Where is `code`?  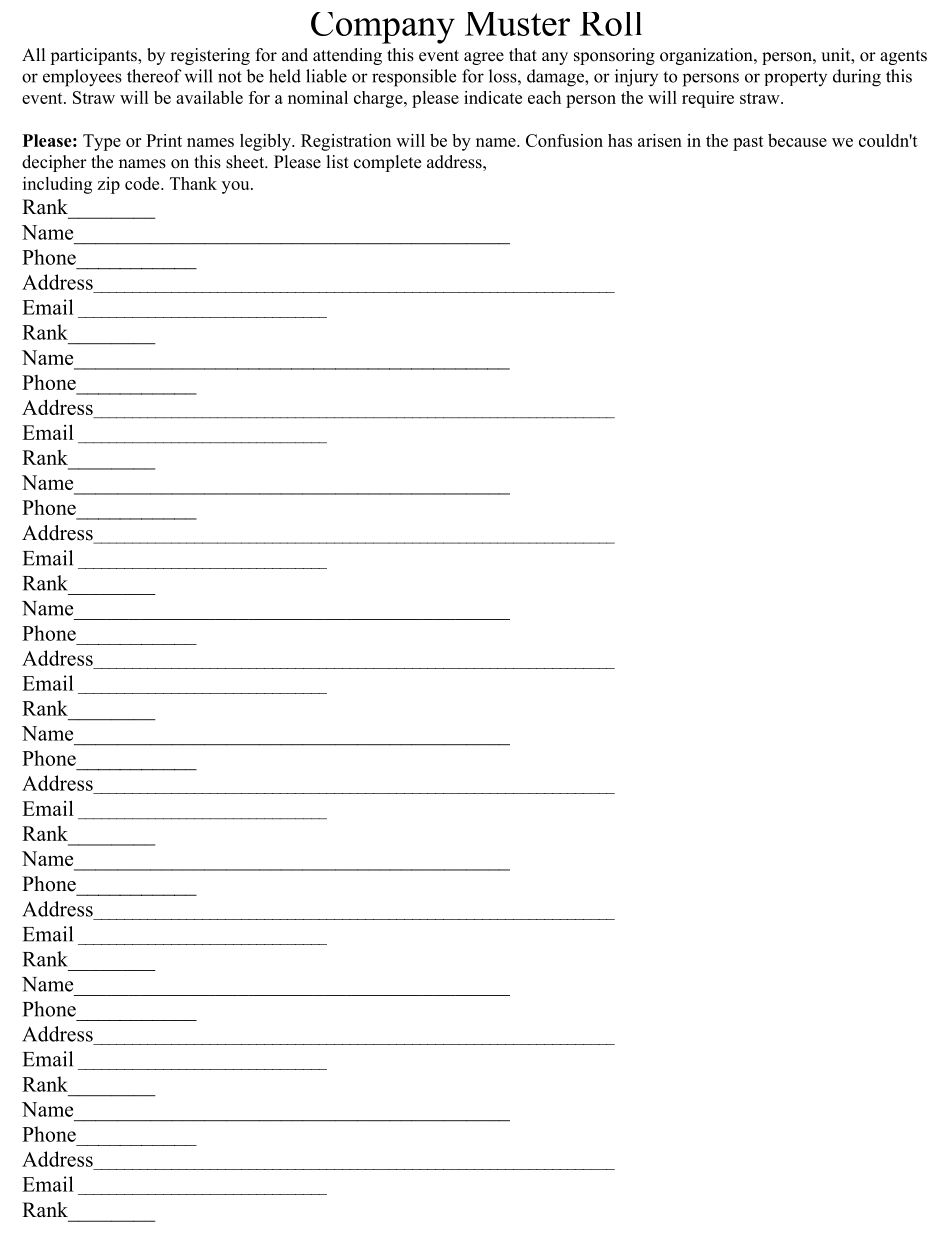 code is located at coordinates (143, 183).
